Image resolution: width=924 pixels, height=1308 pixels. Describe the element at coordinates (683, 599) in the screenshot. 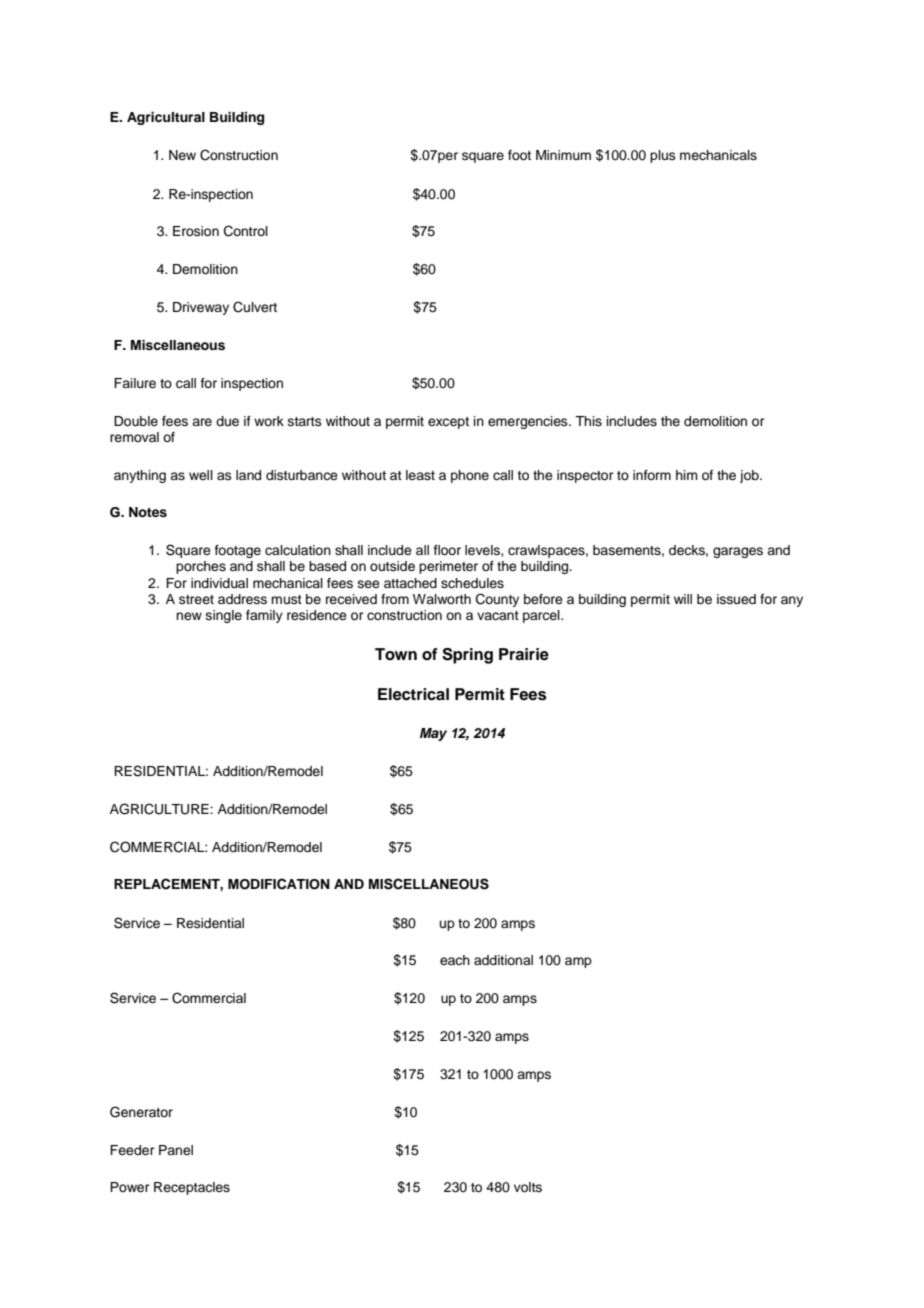

I see `will` at that location.
